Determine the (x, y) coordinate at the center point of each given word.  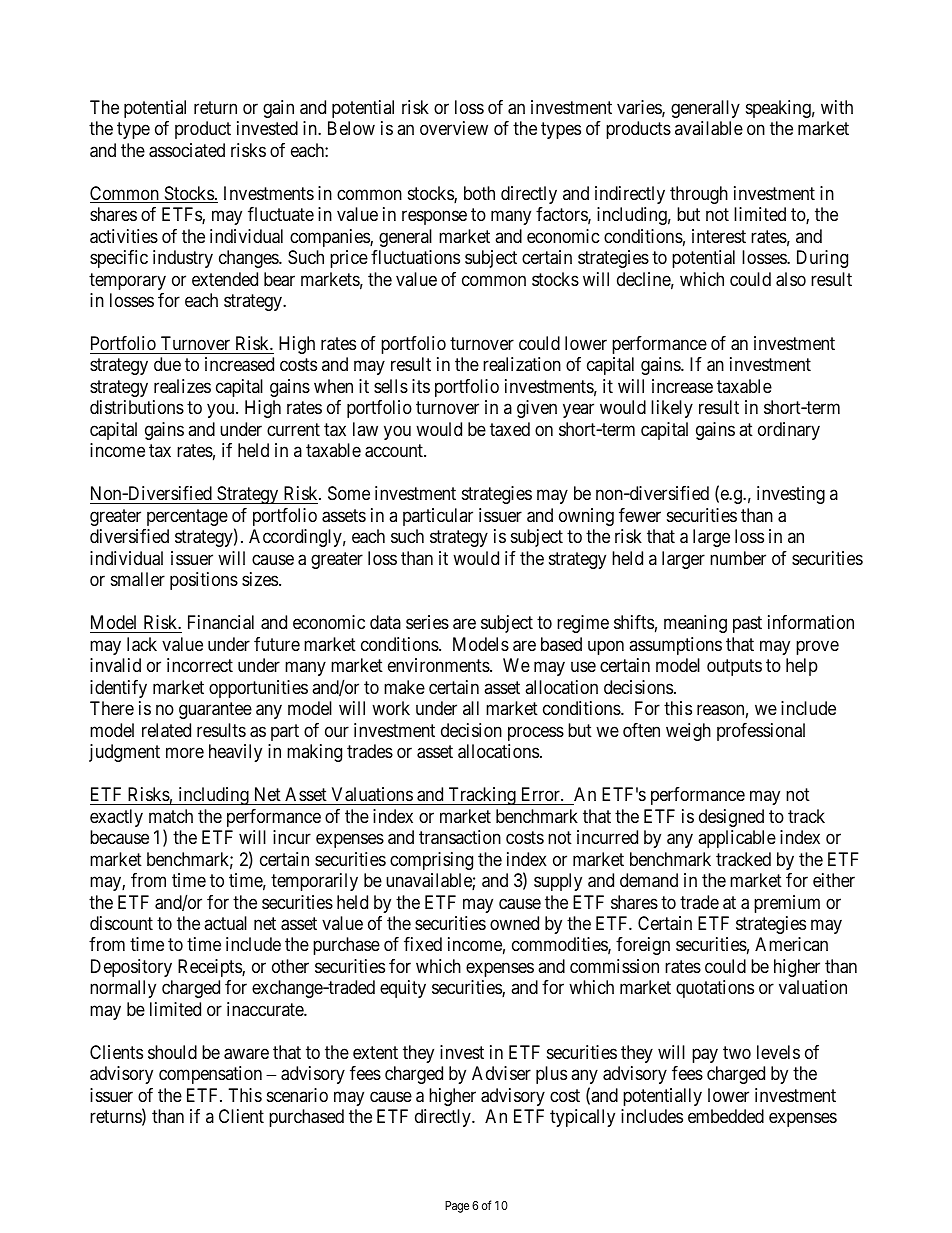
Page (457, 1207)
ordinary (789, 431)
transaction (460, 837)
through (699, 195)
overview (454, 128)
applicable (737, 839)
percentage (187, 517)
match (171, 816)
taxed (510, 429)
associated (187, 150)
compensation (210, 1075)
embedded (726, 1116)
